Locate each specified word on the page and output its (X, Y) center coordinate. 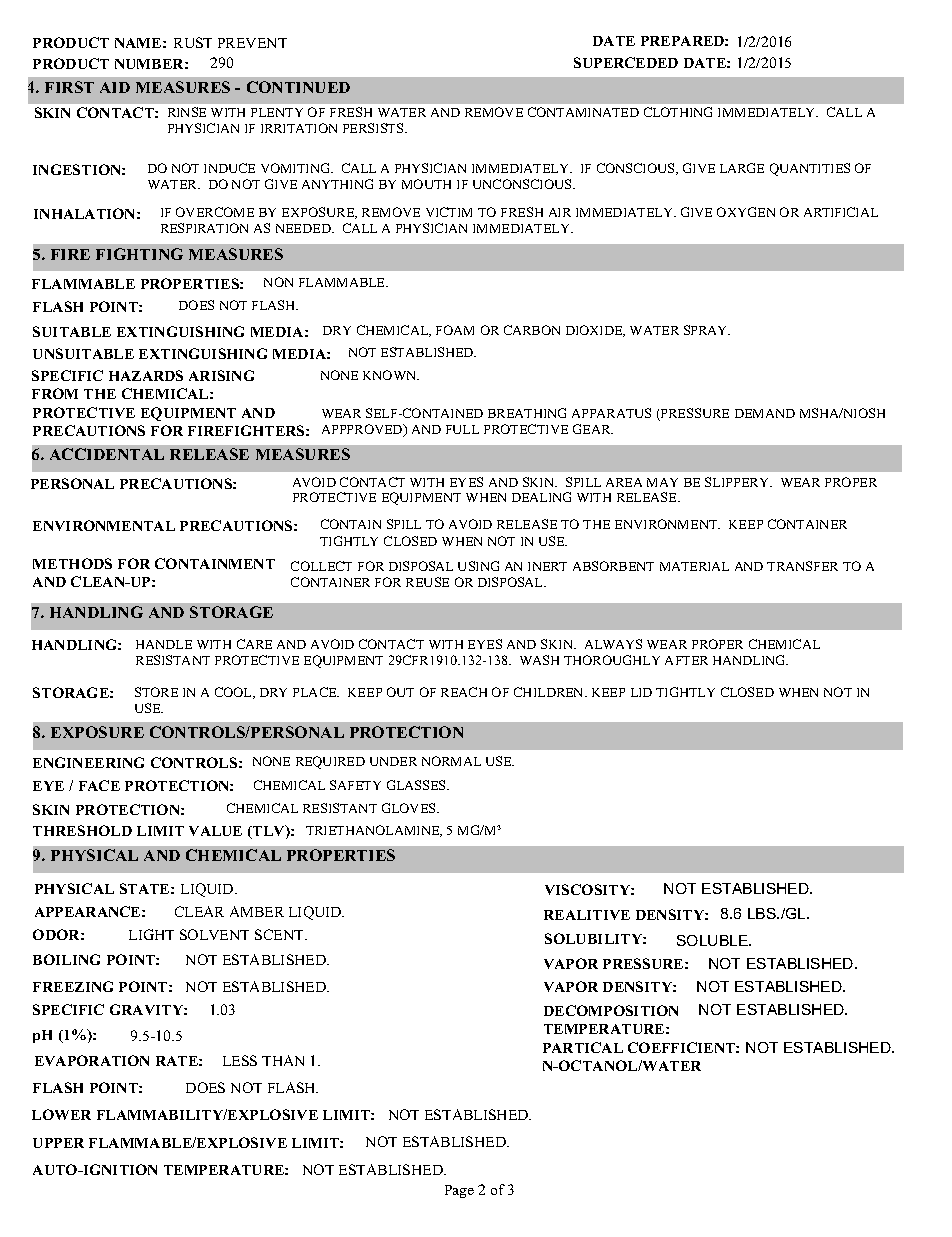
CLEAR (199, 911)
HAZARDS (146, 375)
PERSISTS (374, 128)
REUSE (427, 582)
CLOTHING (678, 112)
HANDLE (164, 644)
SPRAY (707, 330)
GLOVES (410, 808)
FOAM (455, 330)
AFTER (686, 660)
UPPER (58, 1143)
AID (115, 87)
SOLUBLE (713, 940)
